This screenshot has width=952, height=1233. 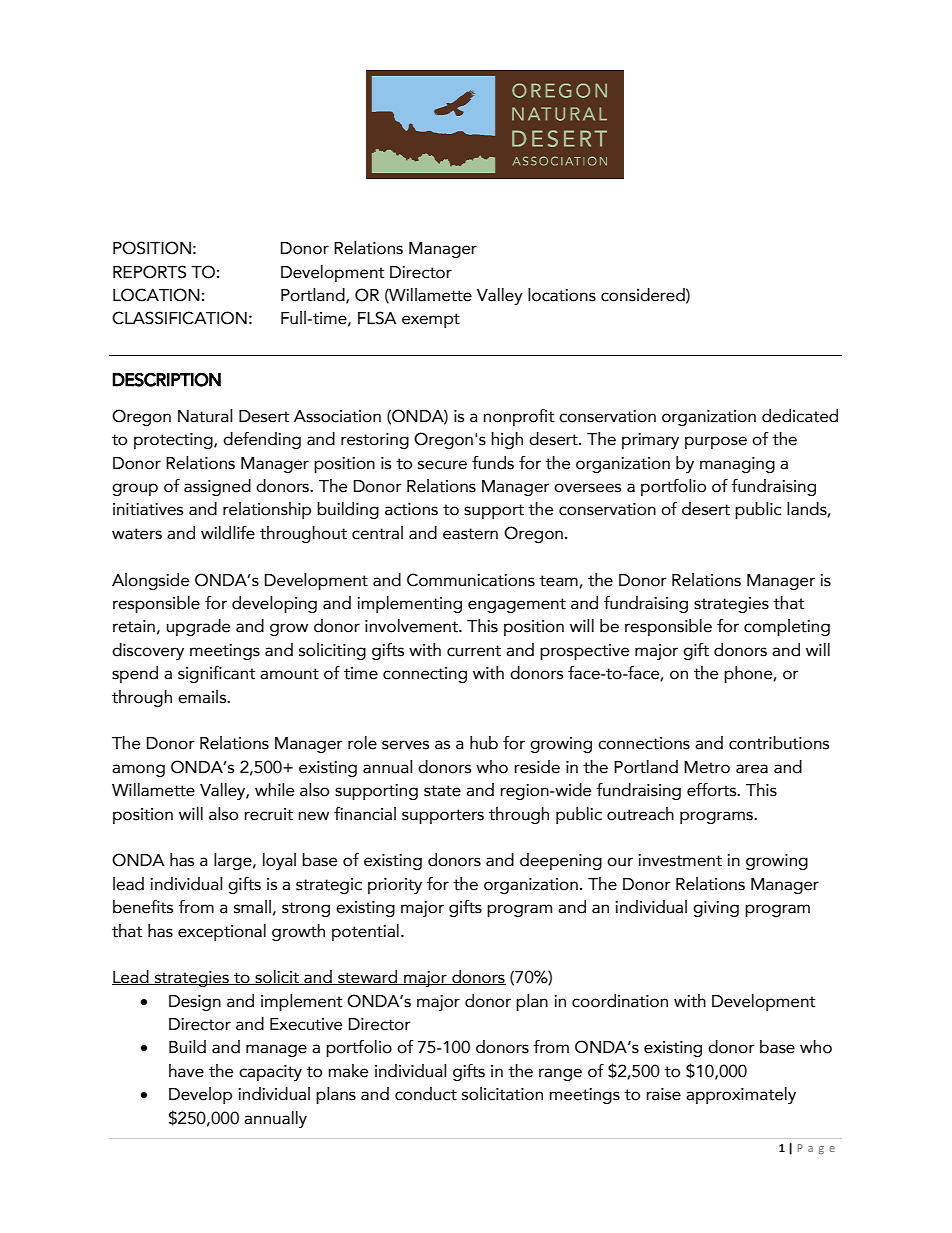 What do you see at coordinates (779, 743) in the screenshot?
I see `contributions` at bounding box center [779, 743].
